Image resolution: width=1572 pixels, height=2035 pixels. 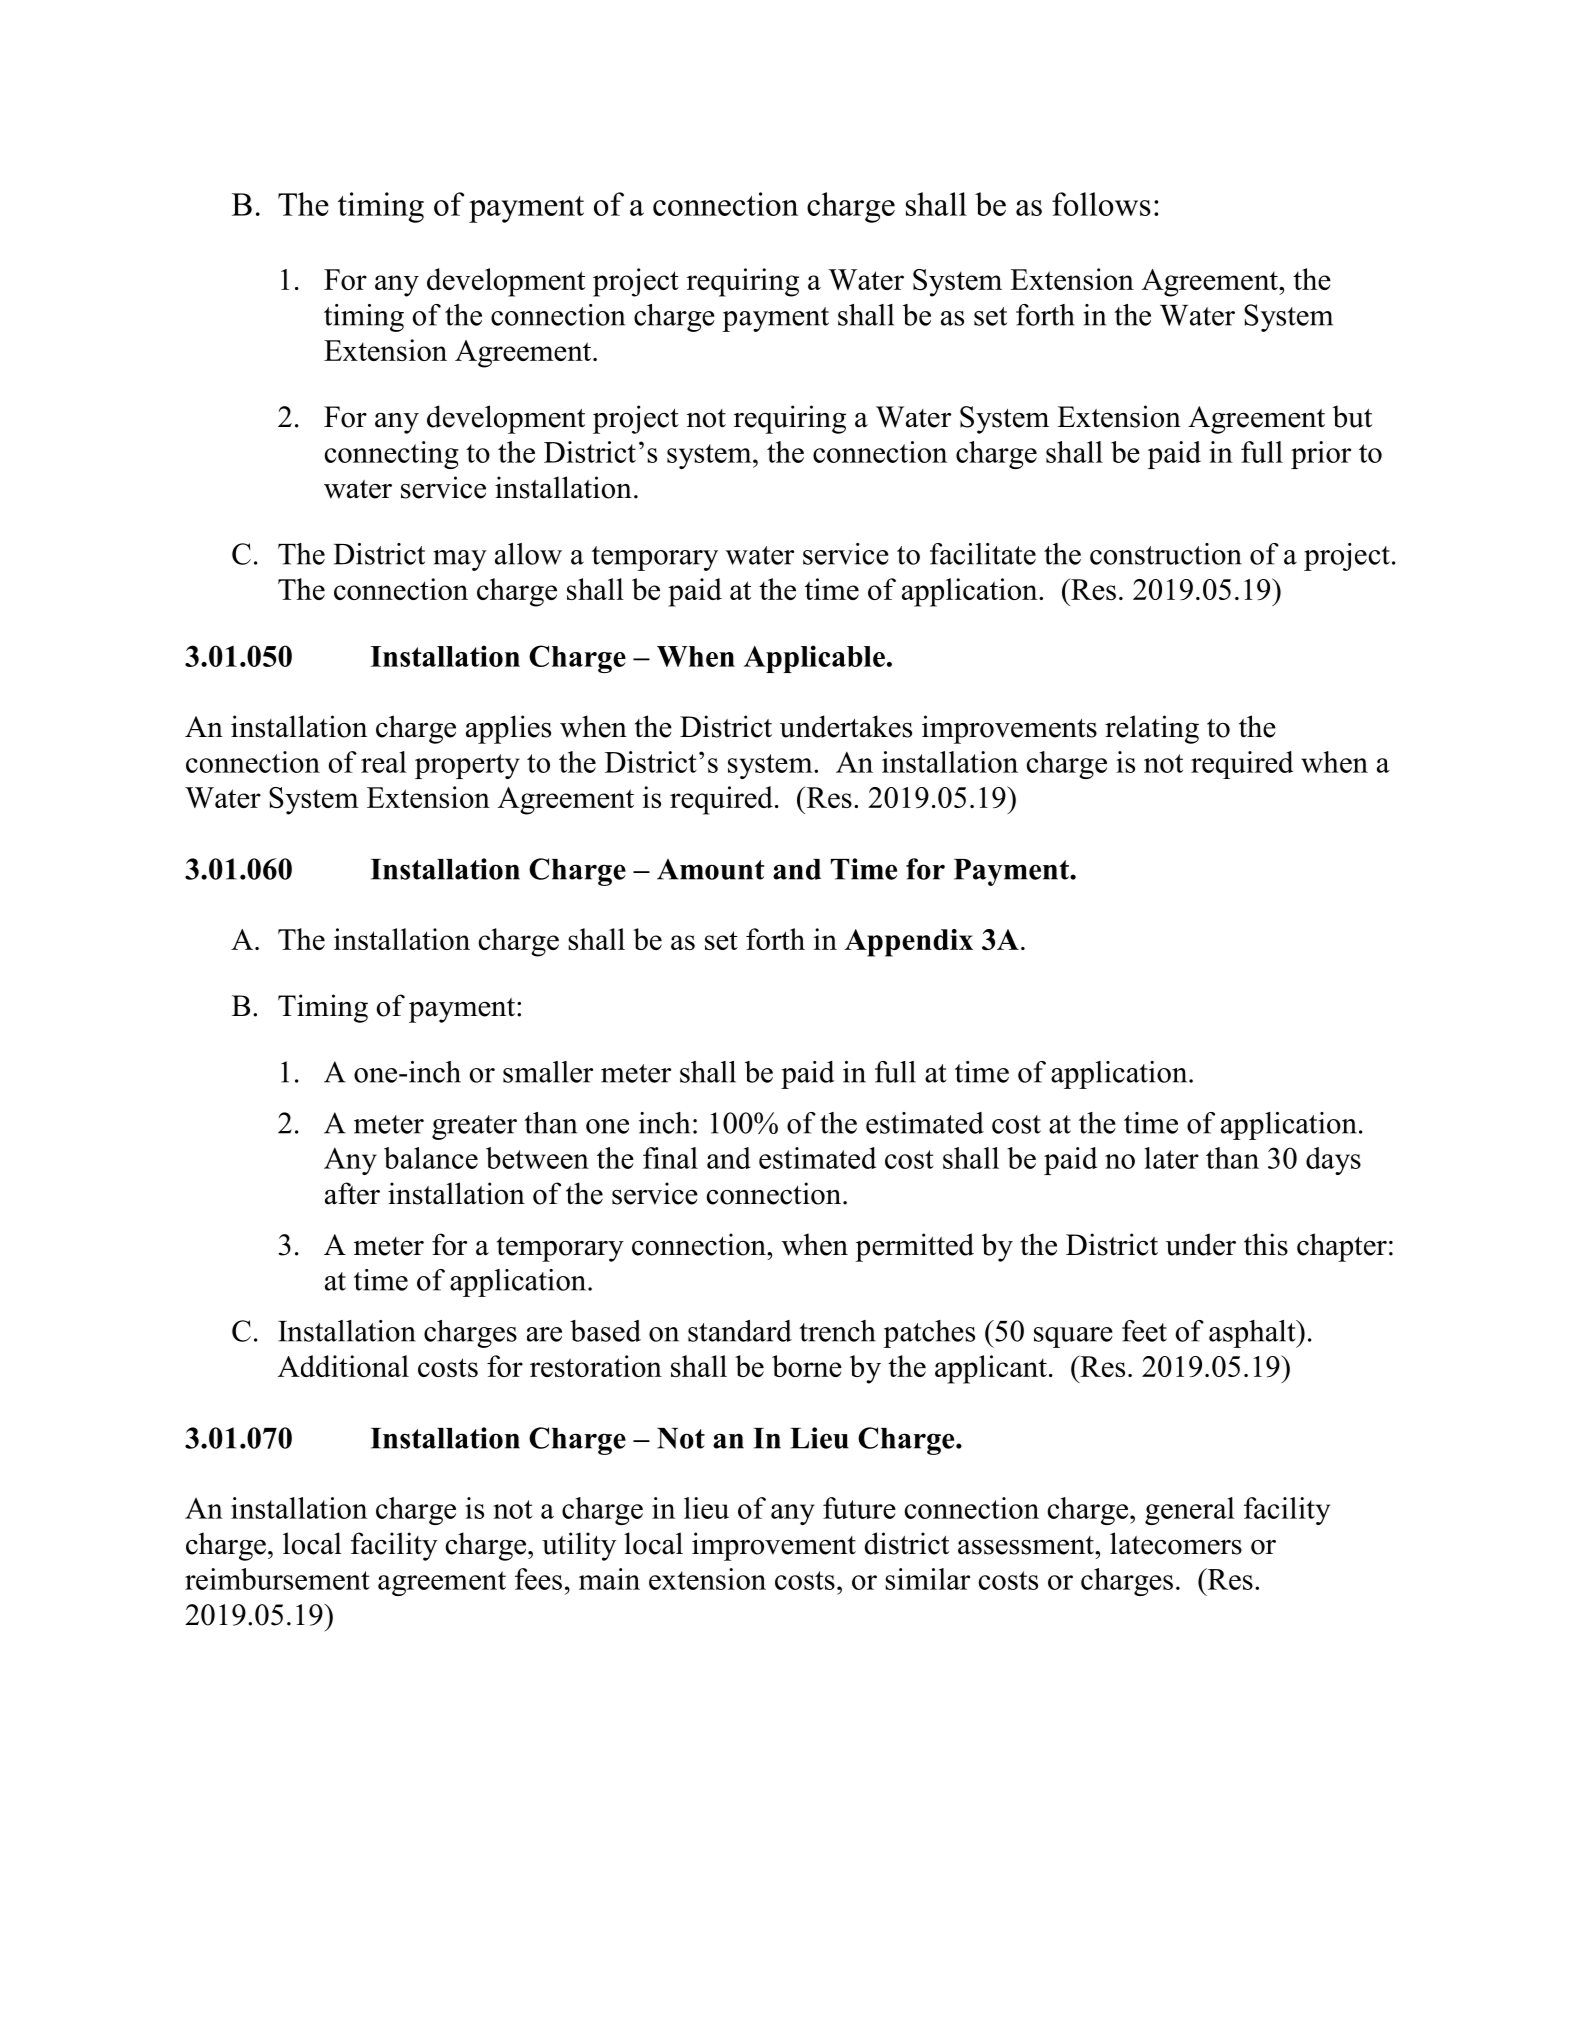 What do you see at coordinates (1352, 416) in the image?
I see `but` at bounding box center [1352, 416].
